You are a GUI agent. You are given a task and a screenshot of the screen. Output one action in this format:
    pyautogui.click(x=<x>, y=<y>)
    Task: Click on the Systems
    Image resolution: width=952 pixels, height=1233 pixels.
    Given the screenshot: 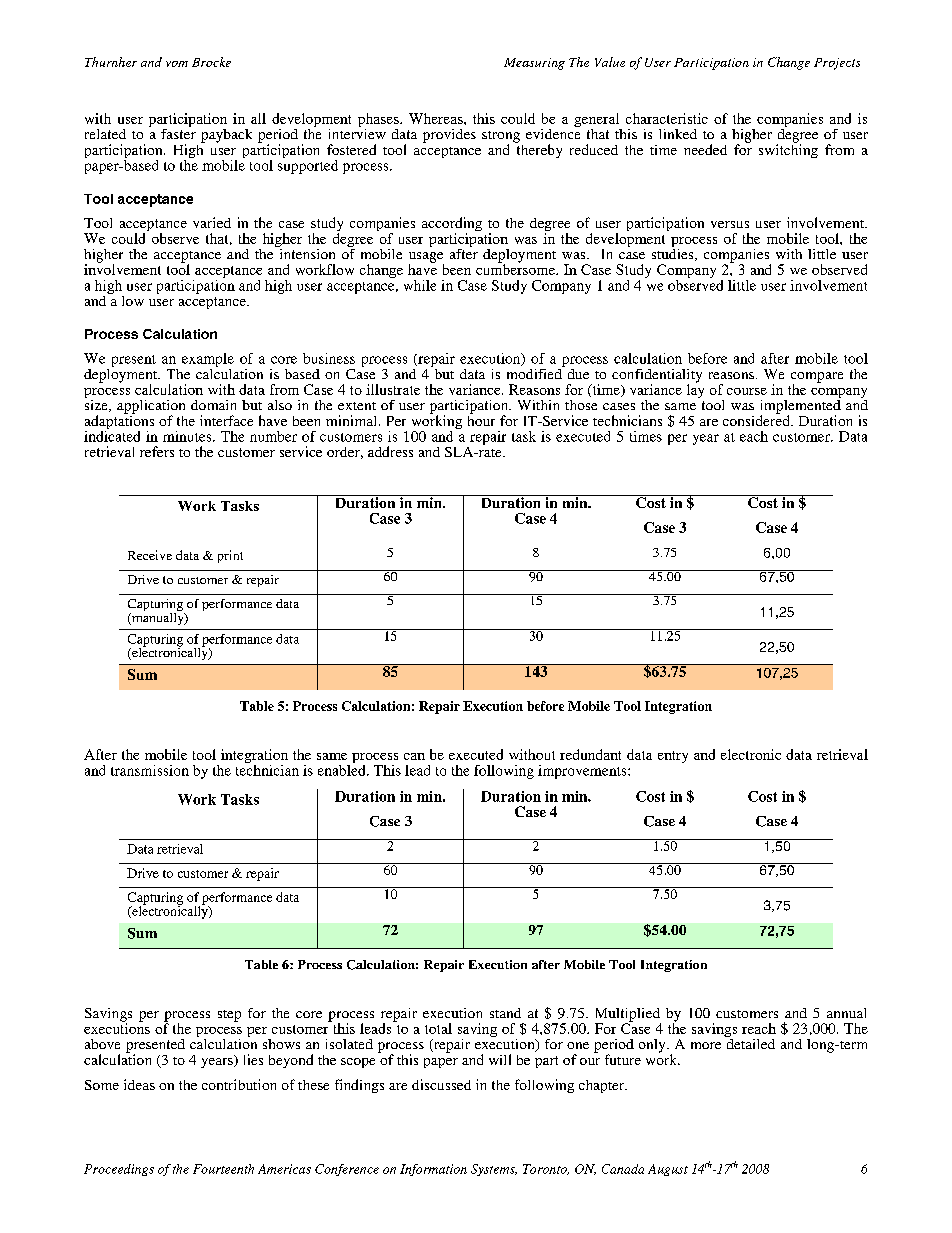 What is the action you would take?
    pyautogui.click(x=494, y=1170)
